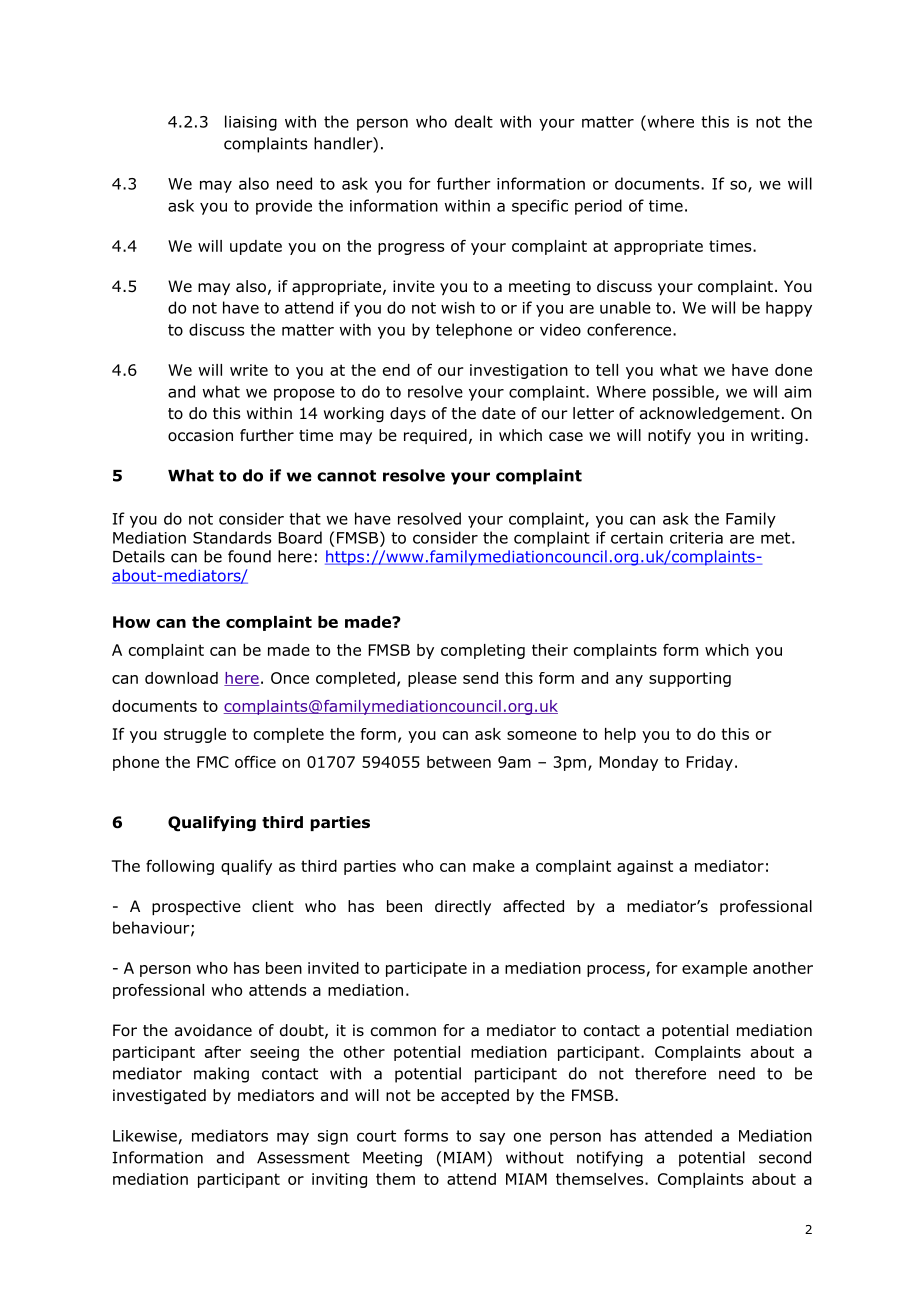 This page has width=924, height=1308. What do you see at coordinates (232, 537) in the page?
I see `Standards` at bounding box center [232, 537].
